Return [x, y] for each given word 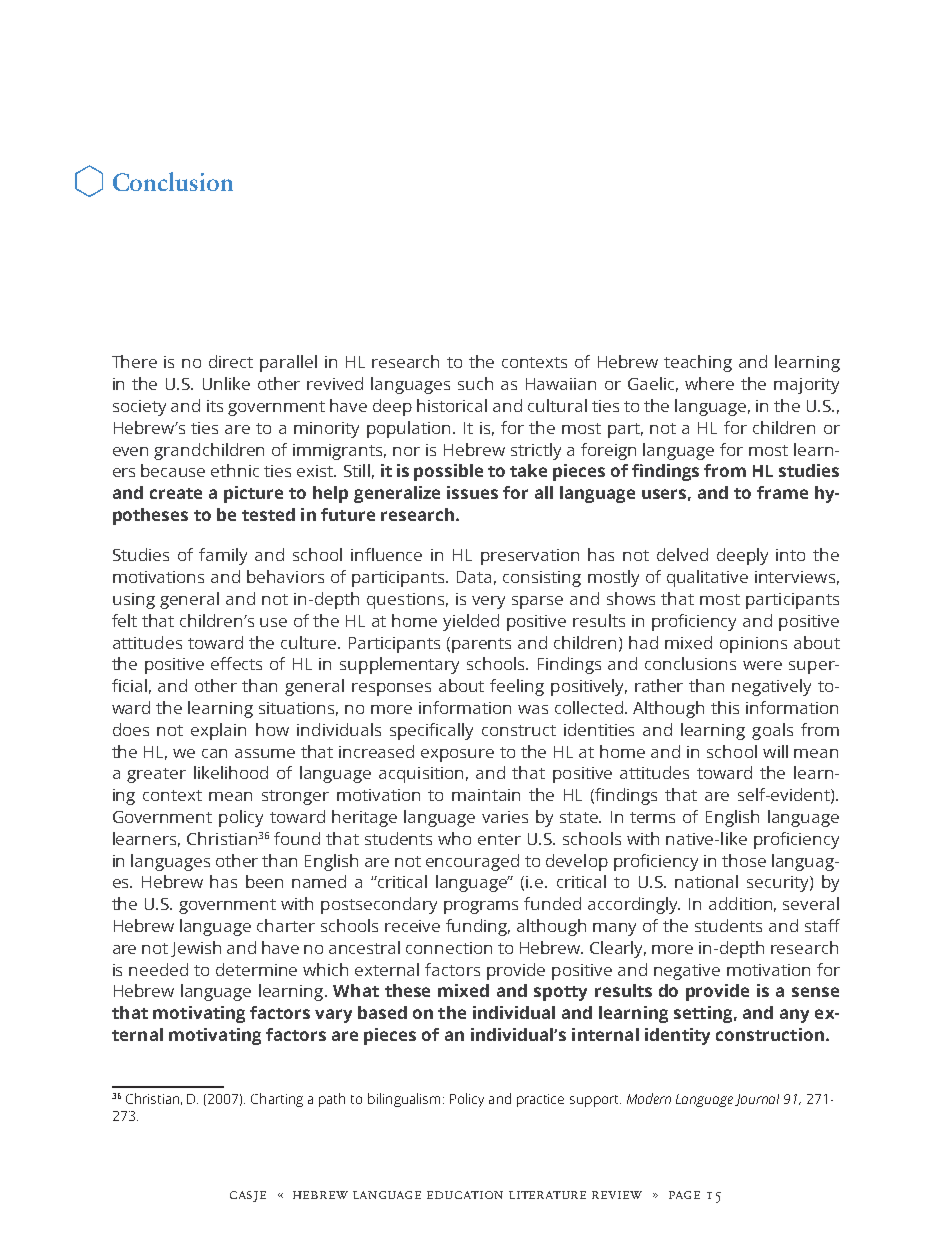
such [475, 383]
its [215, 406]
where [709, 383]
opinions [753, 645]
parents [481, 645]
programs [481, 907]
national [706, 881]
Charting [277, 1100]
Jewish [196, 949]
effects [236, 663]
